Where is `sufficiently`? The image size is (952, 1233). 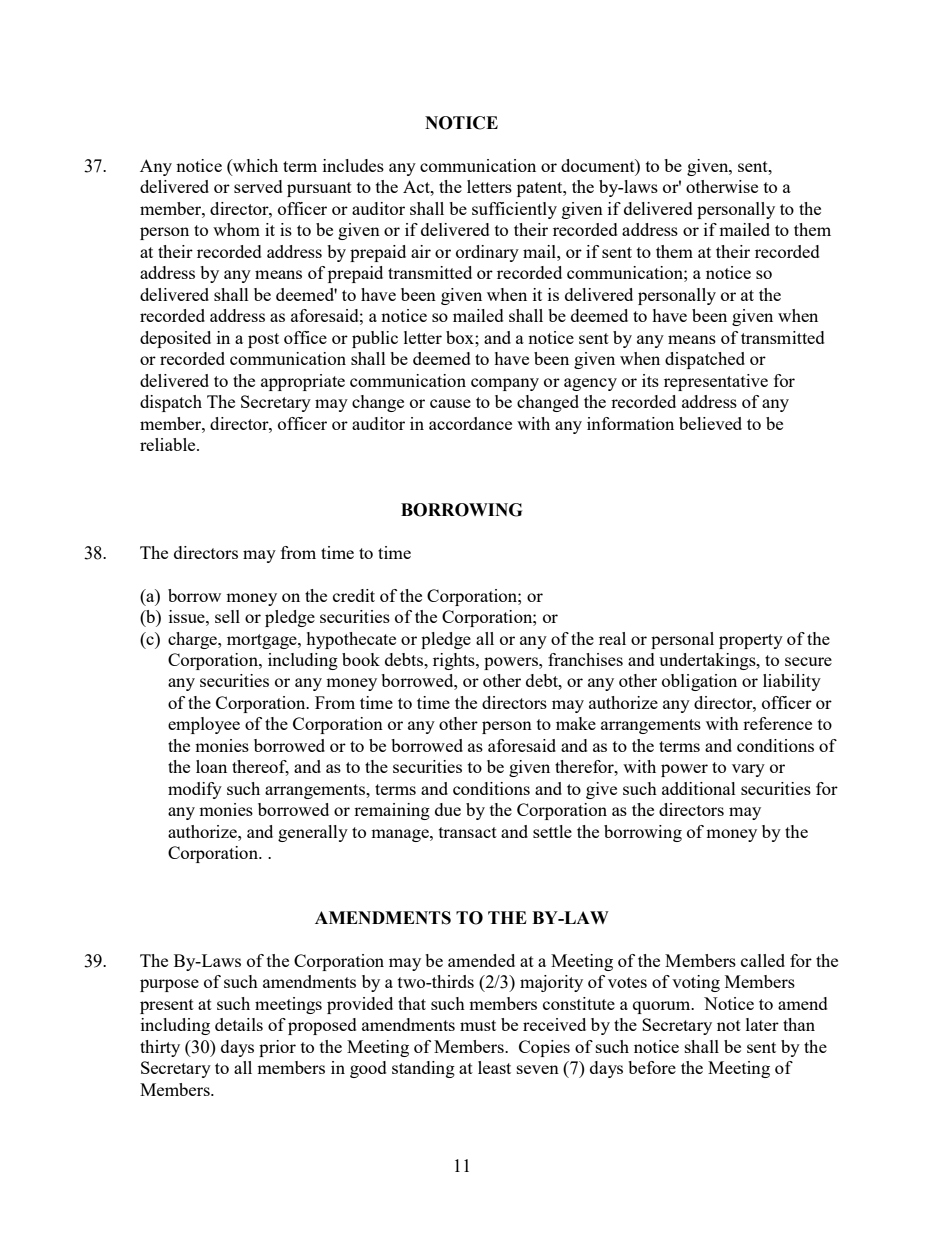
sufficiently is located at coordinates (514, 210).
